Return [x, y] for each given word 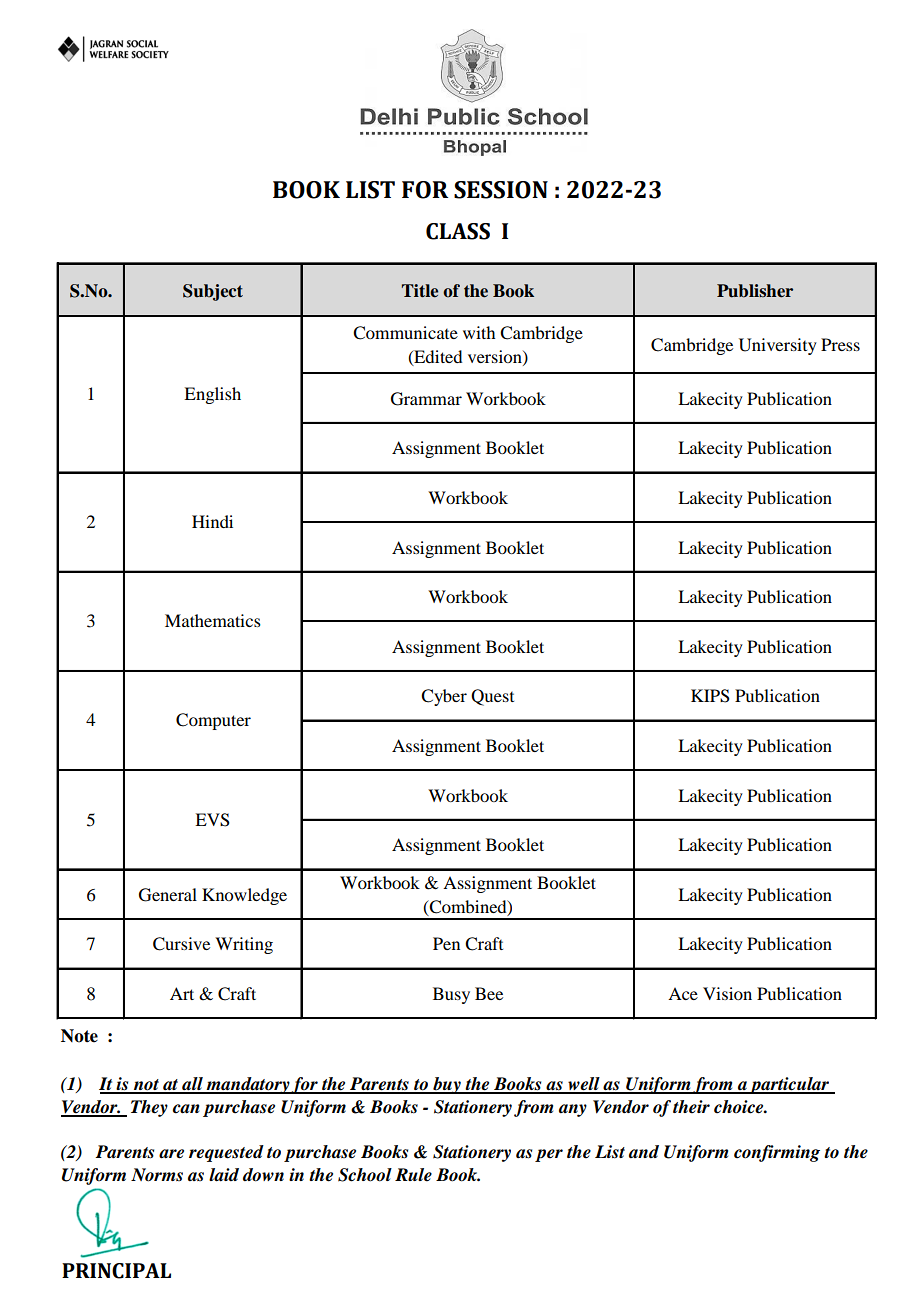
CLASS [458, 231]
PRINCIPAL [116, 1271]
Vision [727, 993]
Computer [213, 721]
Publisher [755, 291]
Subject [213, 292]
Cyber [444, 697]
